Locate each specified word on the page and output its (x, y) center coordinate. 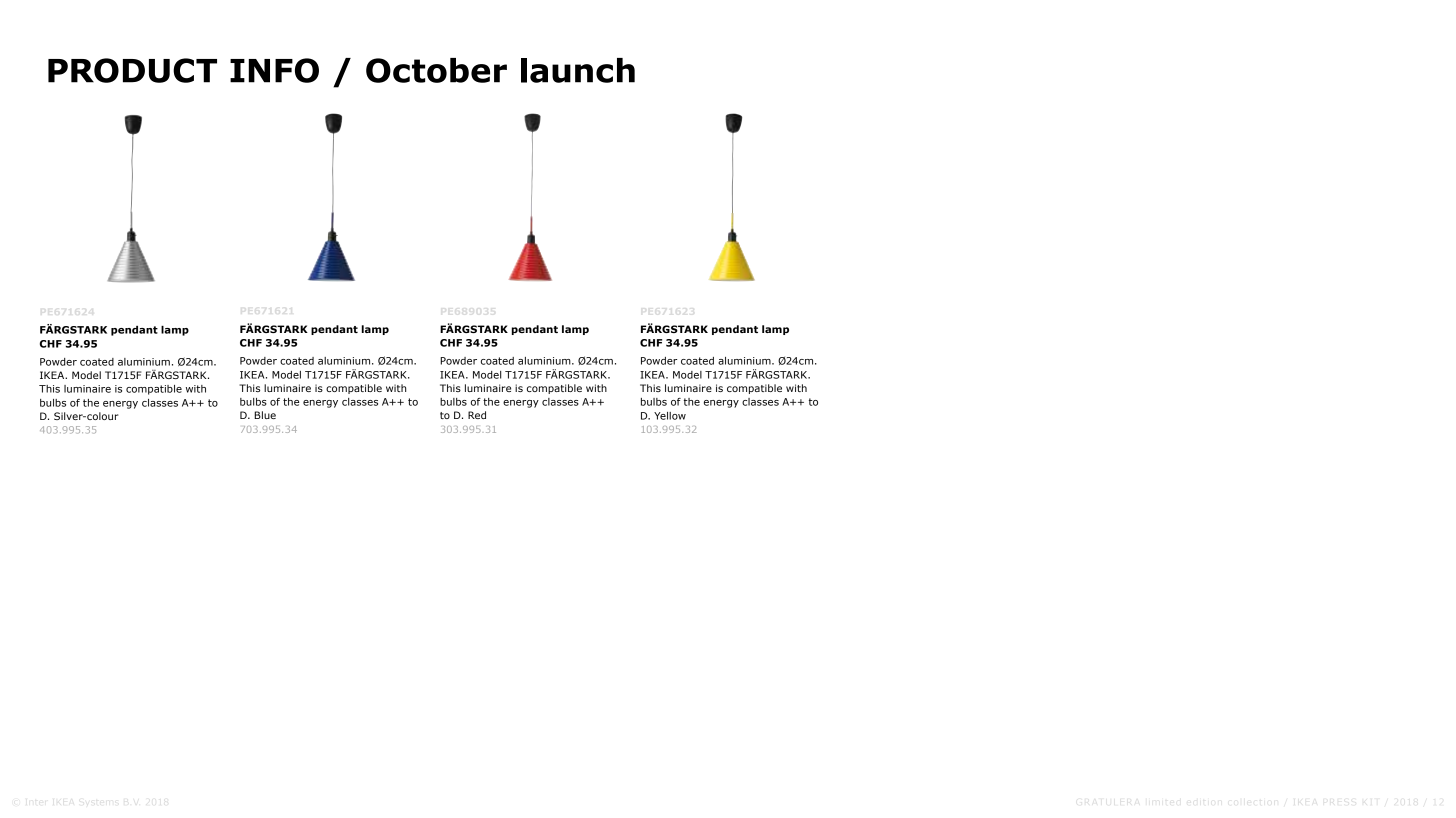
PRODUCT (132, 70)
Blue (265, 415)
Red (477, 415)
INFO (274, 70)
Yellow (670, 416)
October (436, 70)
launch (578, 70)
